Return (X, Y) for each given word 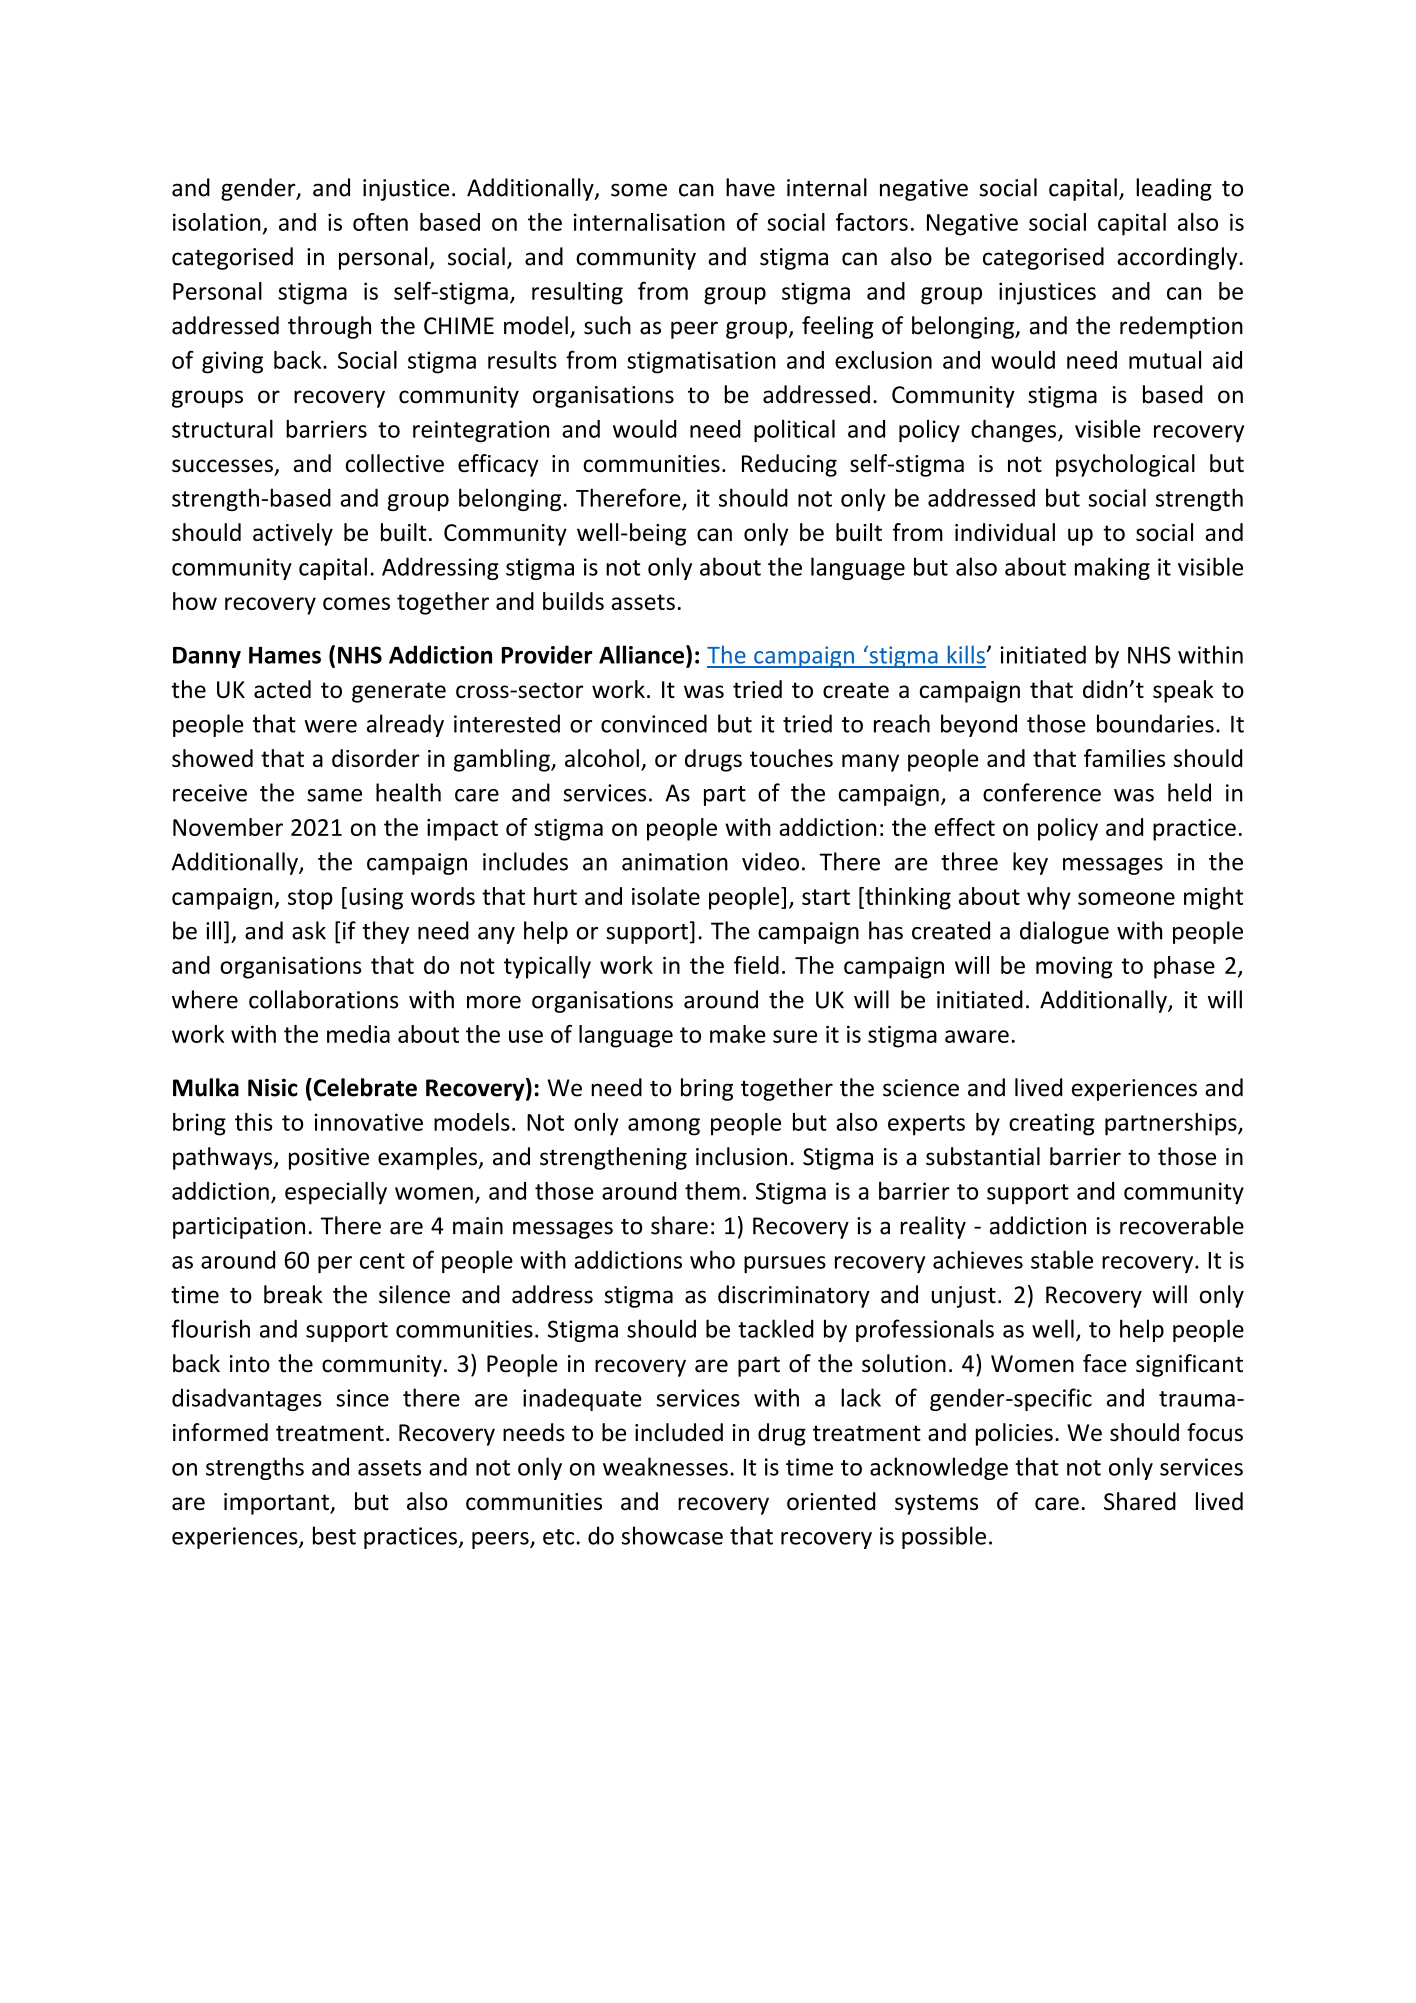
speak (1183, 691)
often (380, 222)
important (277, 1504)
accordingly (1178, 258)
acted (282, 689)
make (738, 1034)
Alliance (641, 654)
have (750, 187)
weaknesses (665, 1466)
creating (1052, 1124)
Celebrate (364, 1087)
